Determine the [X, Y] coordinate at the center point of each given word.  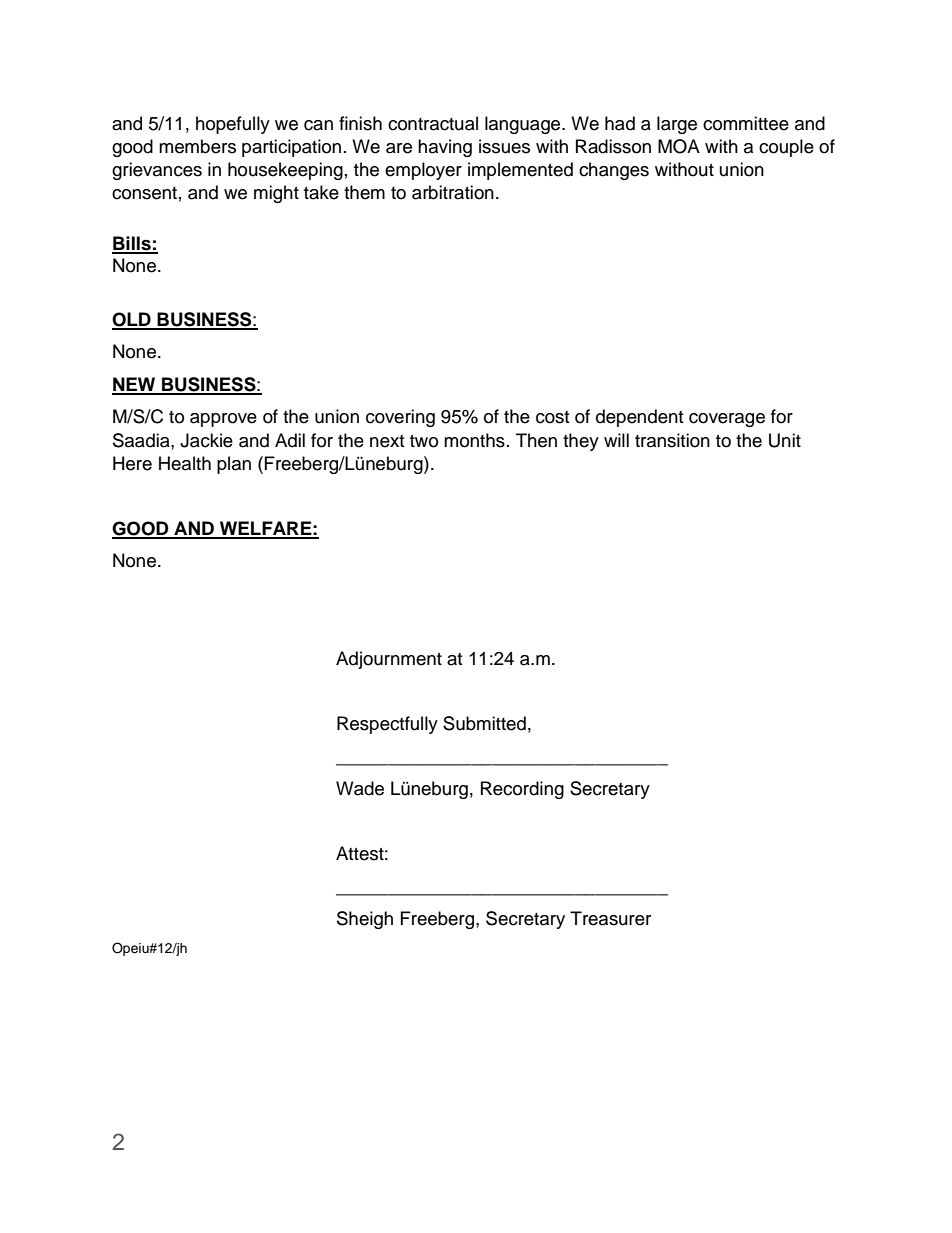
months [474, 440]
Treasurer [610, 918]
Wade [360, 788]
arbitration [453, 192]
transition [672, 440]
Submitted [484, 723]
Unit [785, 440]
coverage [727, 420]
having [445, 148]
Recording [522, 790]
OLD [132, 320]
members [197, 146]
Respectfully [387, 725]
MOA [679, 146]
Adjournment [389, 660]
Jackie [206, 440]
